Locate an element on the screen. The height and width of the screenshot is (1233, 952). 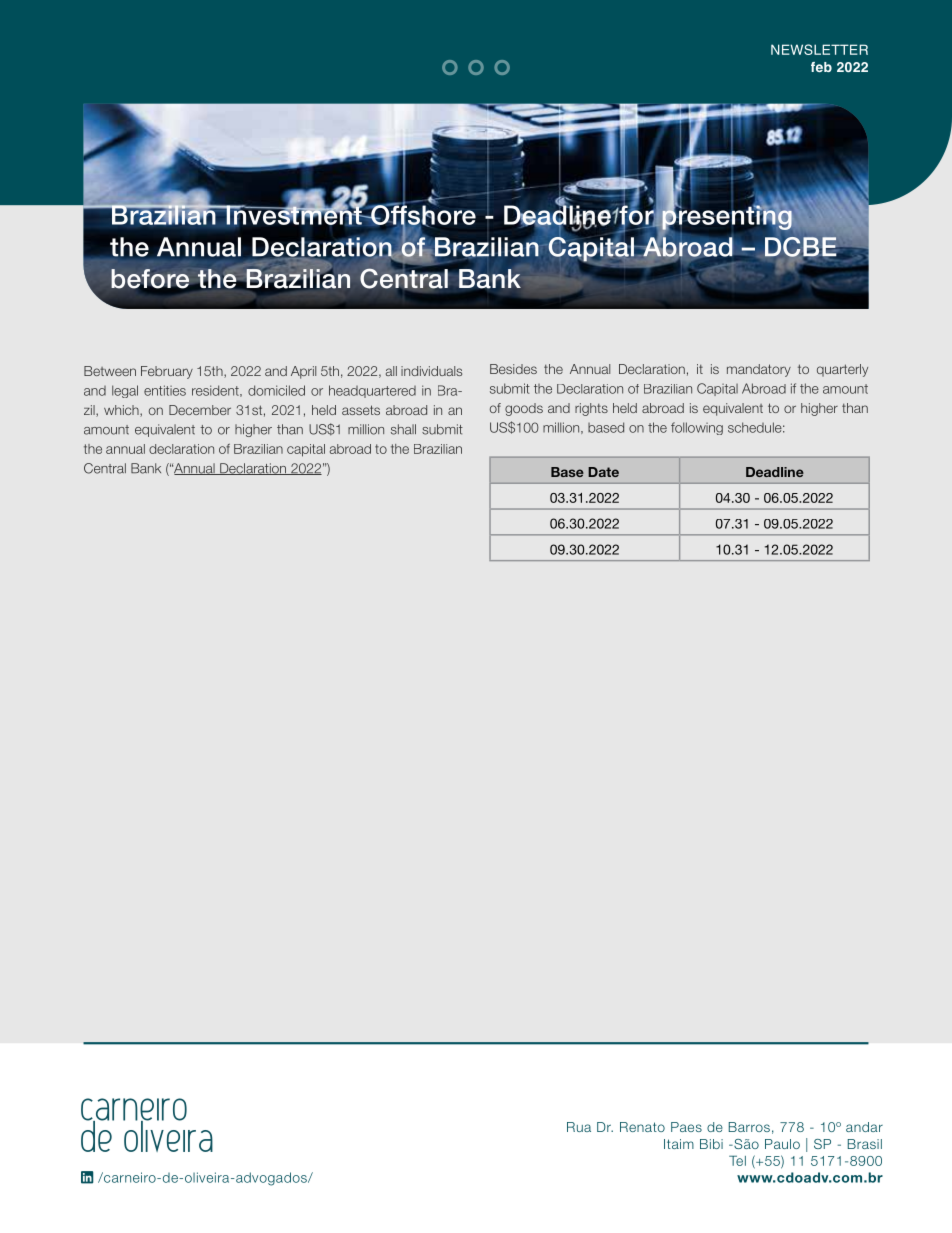
February is located at coordinates (167, 372).
